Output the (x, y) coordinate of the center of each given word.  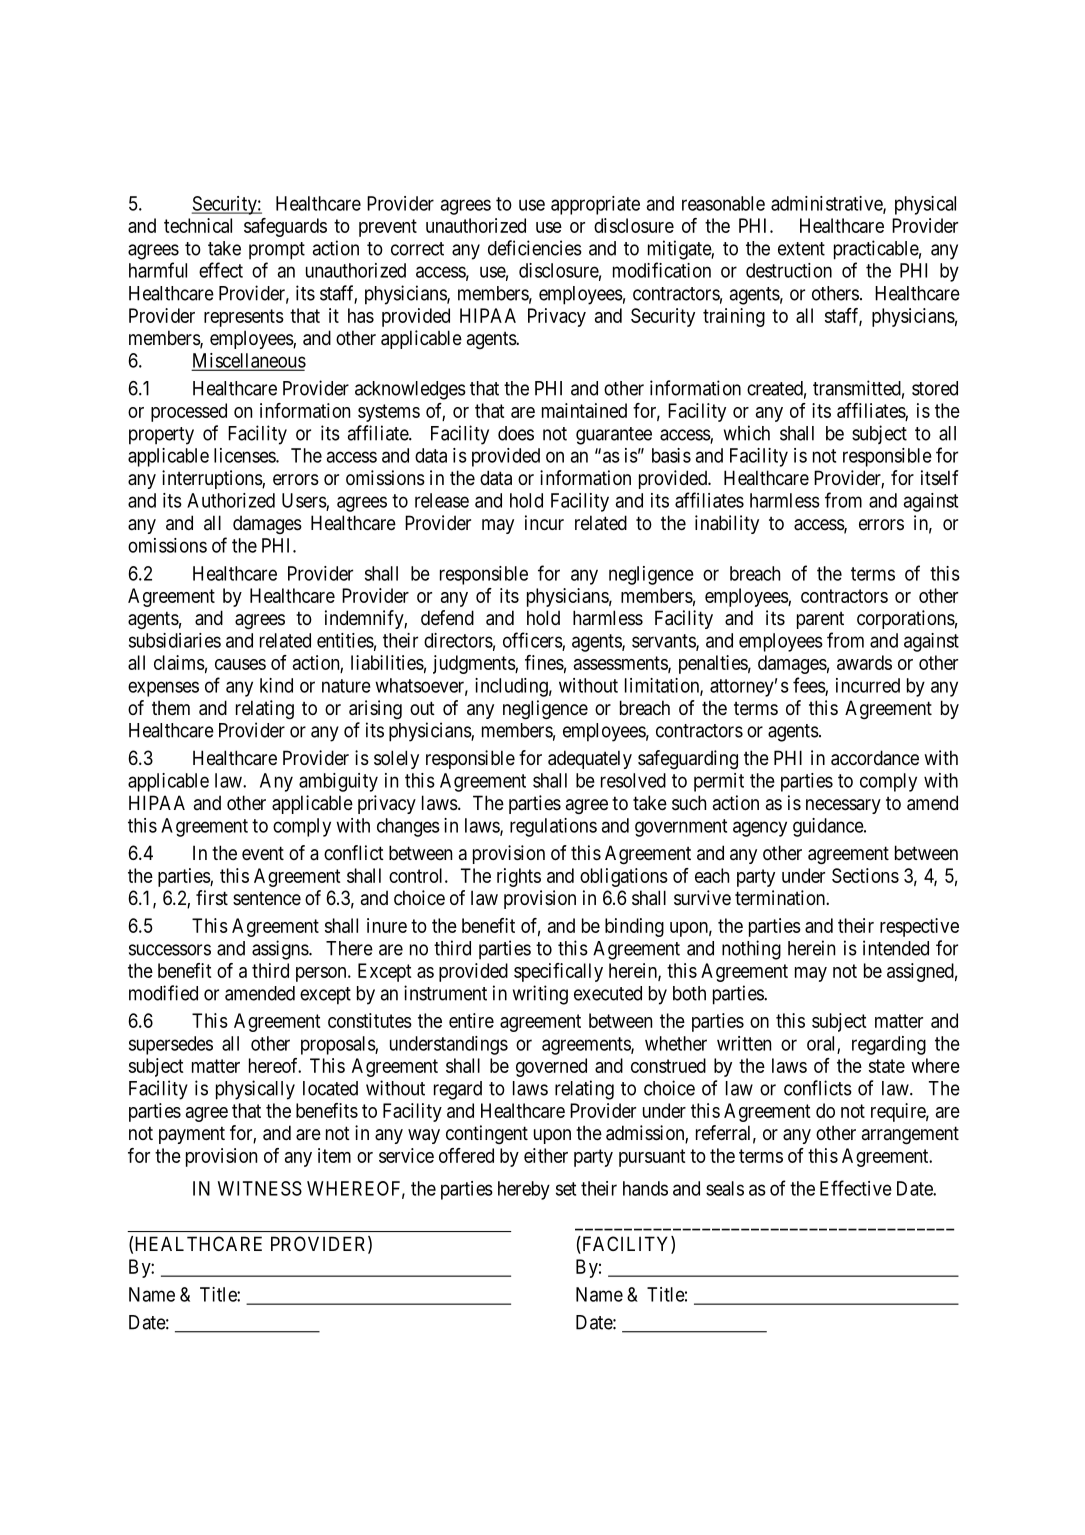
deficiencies (535, 248)
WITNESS (260, 1188)
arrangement (910, 1135)
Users (304, 501)
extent (801, 249)
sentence (267, 898)
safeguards (285, 227)
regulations (553, 827)
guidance (829, 827)
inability (727, 524)
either (546, 1155)
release (442, 500)
